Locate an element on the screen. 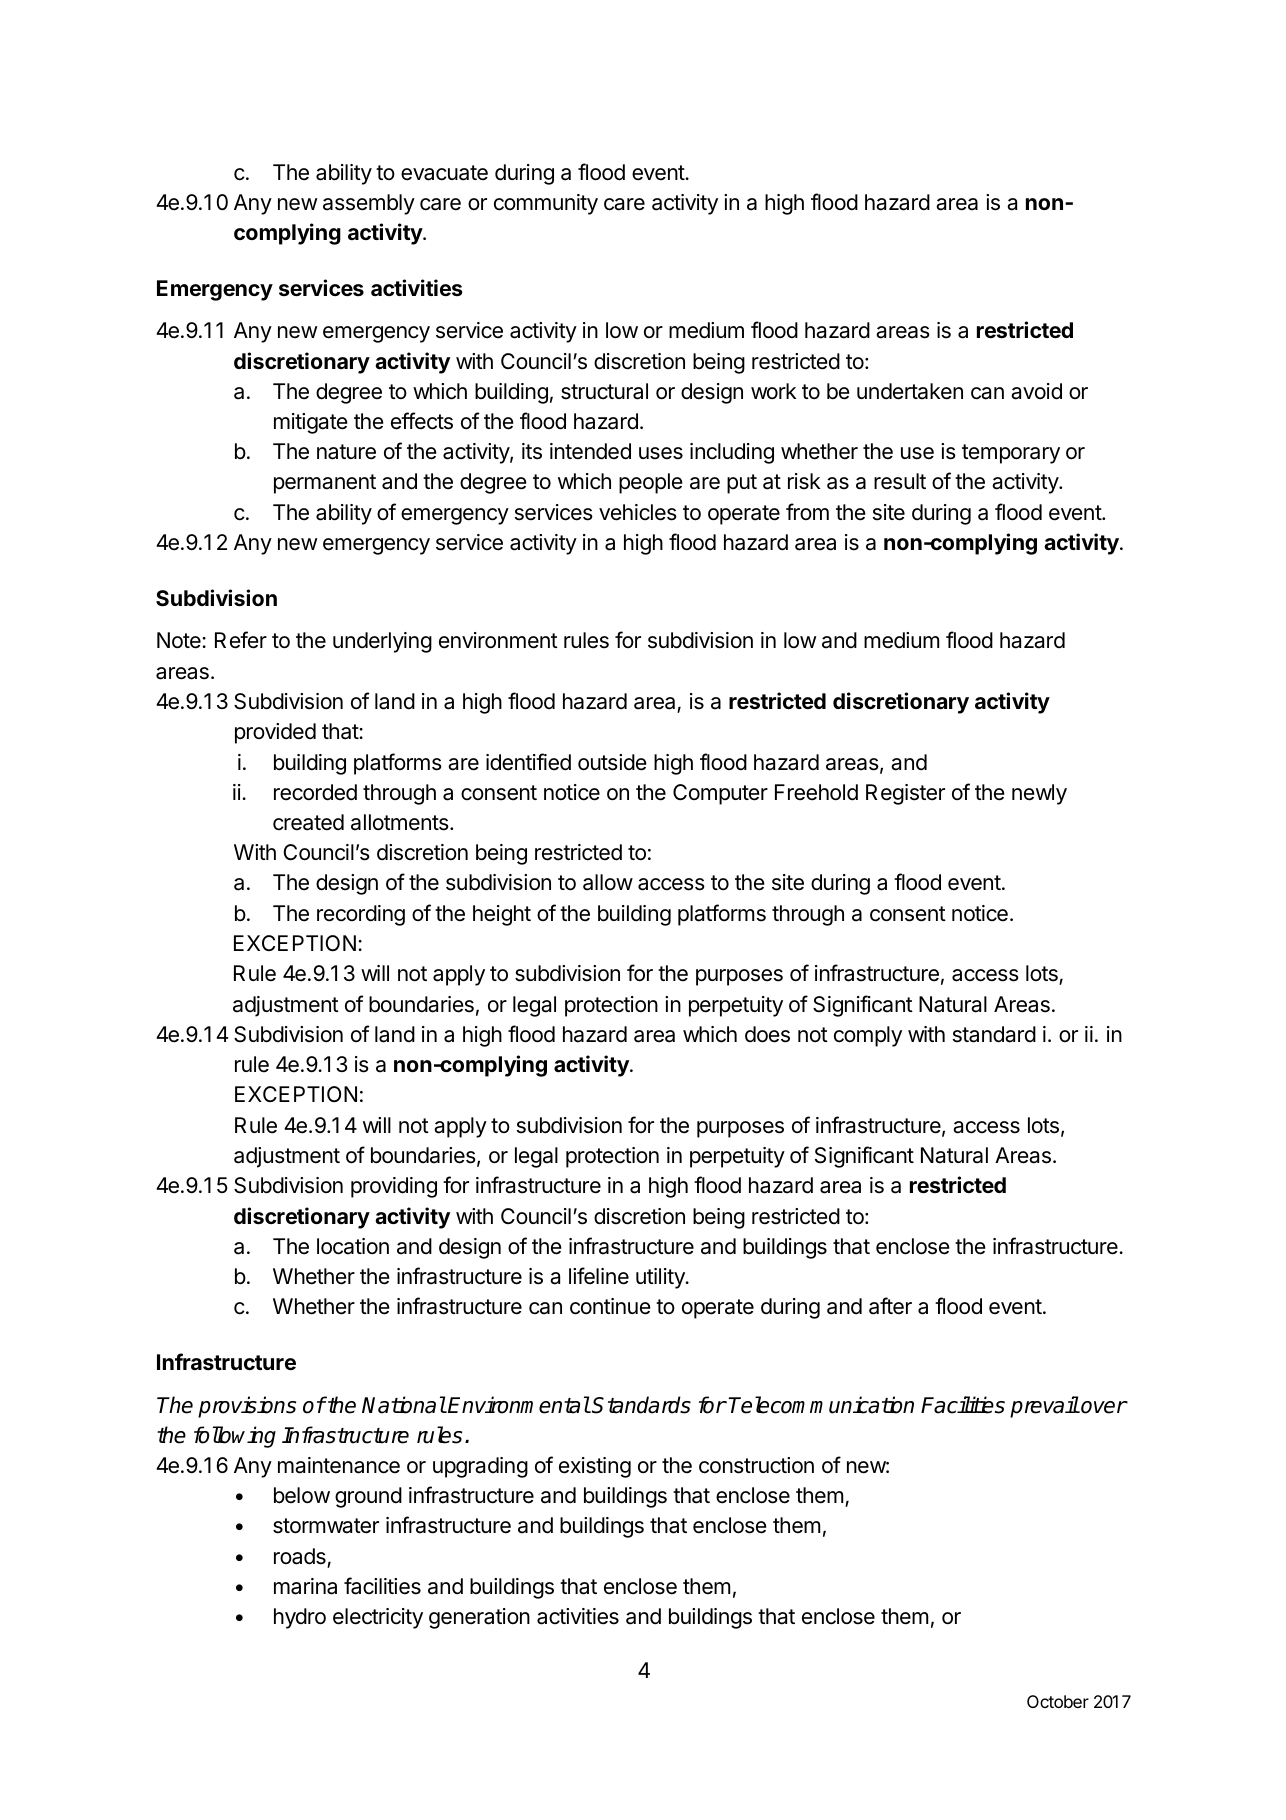 The width and height of the screenshot is (1286, 1820). Register is located at coordinates (905, 794).
